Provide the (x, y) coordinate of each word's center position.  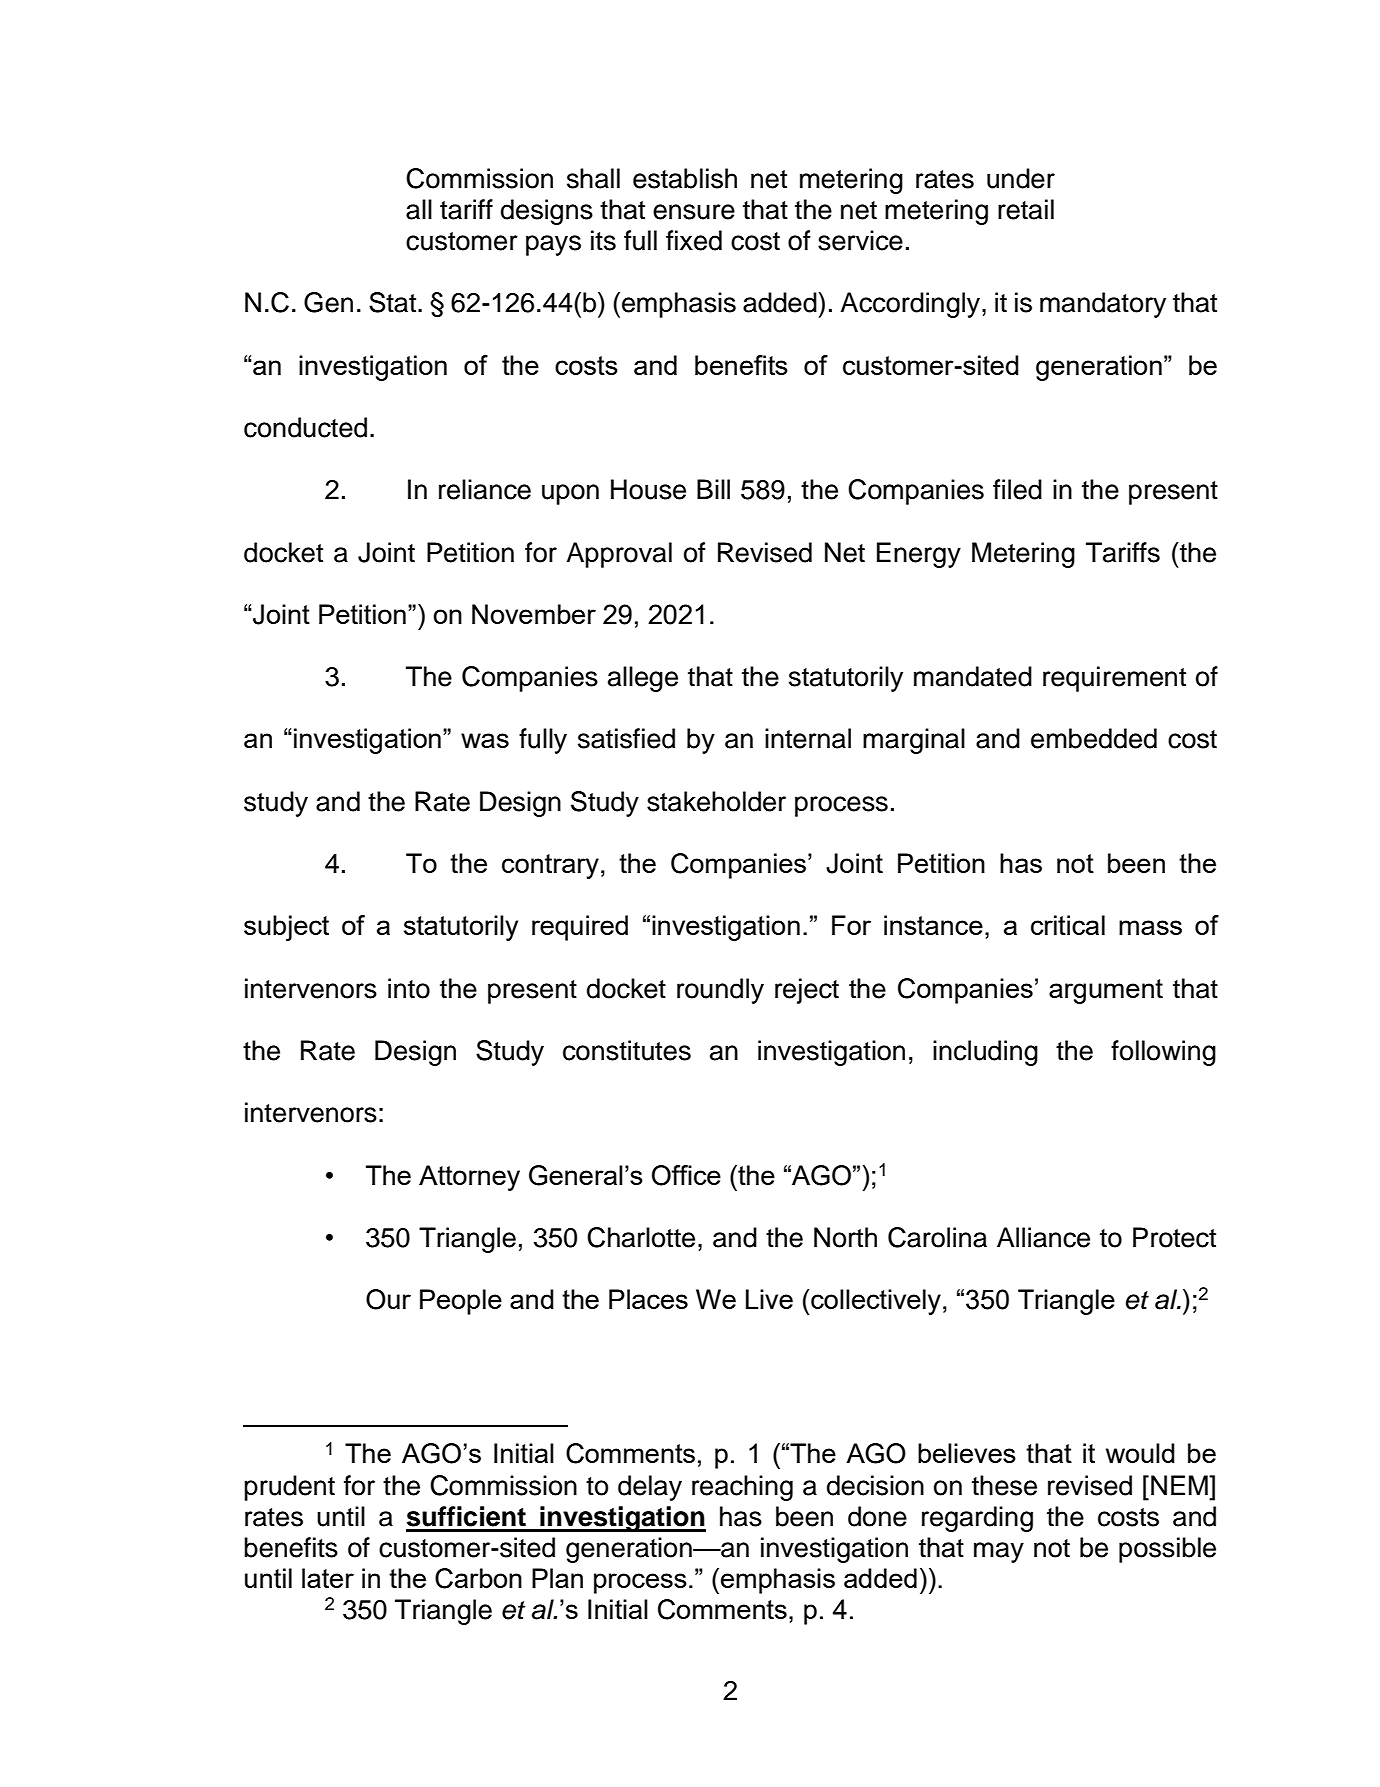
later (328, 1578)
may (999, 1552)
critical (1068, 925)
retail (1026, 209)
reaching (742, 1488)
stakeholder (716, 801)
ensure (694, 212)
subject (286, 928)
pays (553, 245)
